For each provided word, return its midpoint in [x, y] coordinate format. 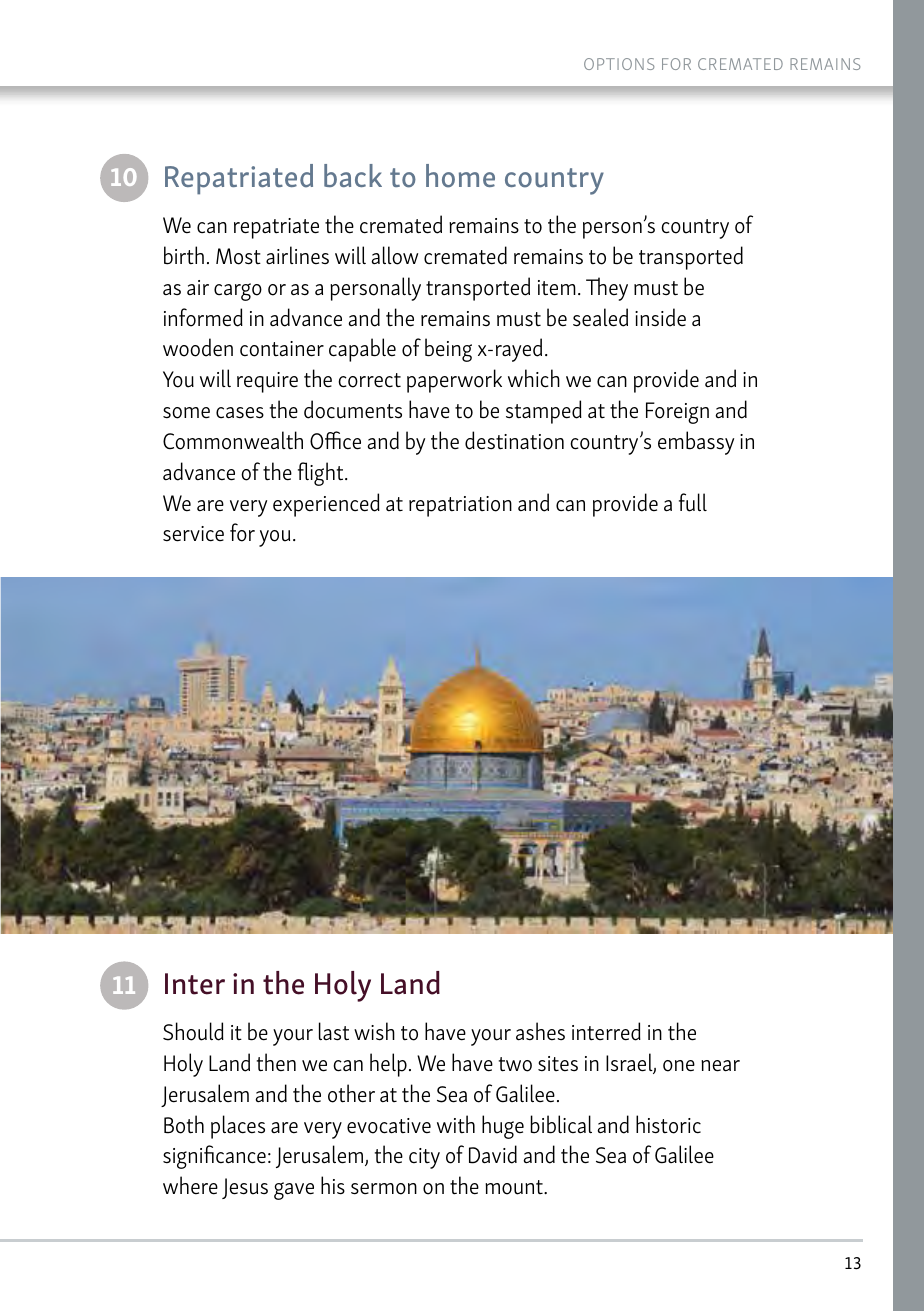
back [353, 175]
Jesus [245, 1188]
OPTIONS [619, 64]
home [460, 176]
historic [668, 1124]
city [424, 1158]
